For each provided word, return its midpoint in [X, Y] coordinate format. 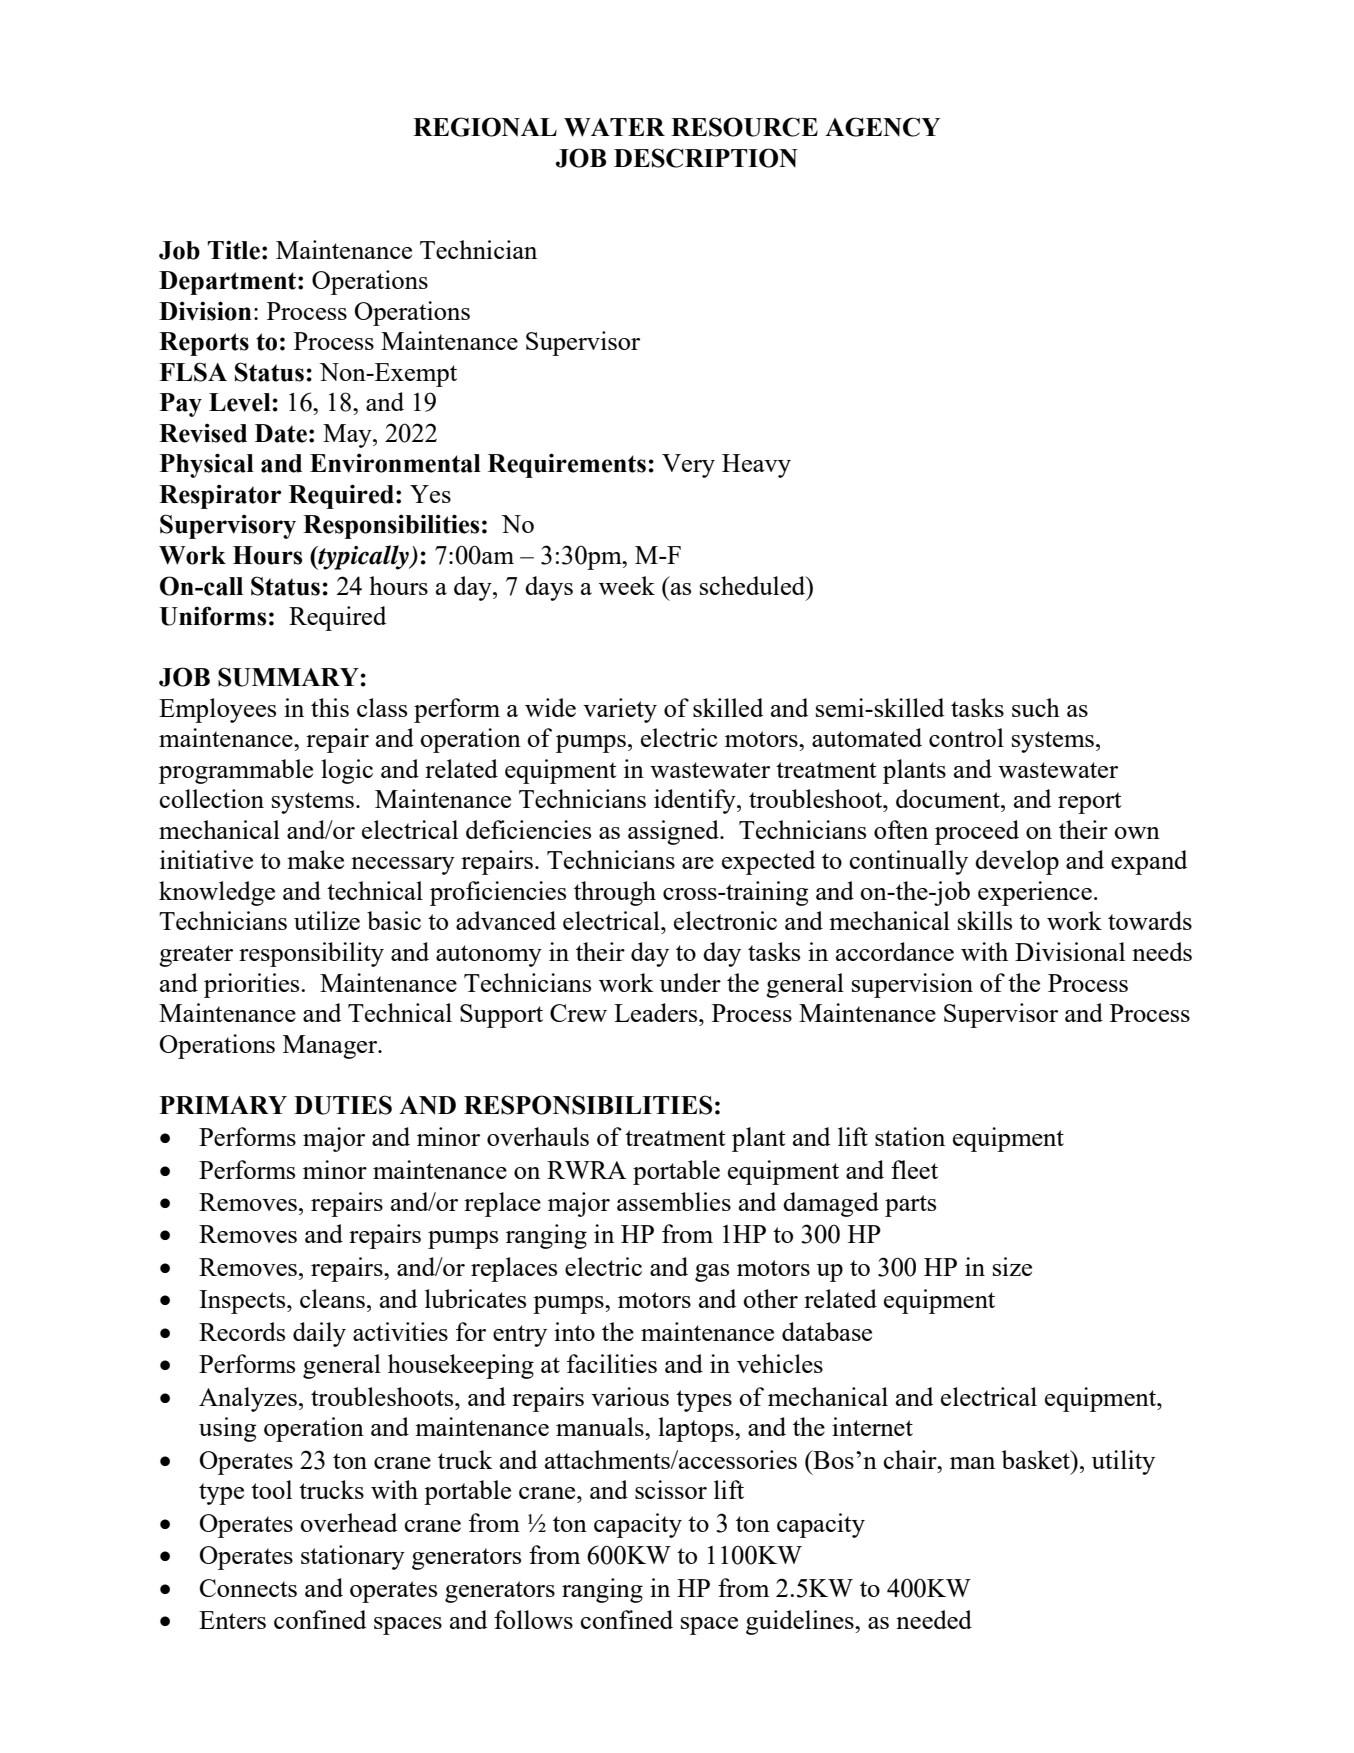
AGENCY [882, 127]
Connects [248, 1588]
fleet [914, 1169]
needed [934, 1619]
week [627, 585]
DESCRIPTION [706, 158]
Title [234, 250]
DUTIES [343, 1105]
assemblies [674, 1201]
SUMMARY [288, 677]
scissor [671, 1489]
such [1036, 707]
